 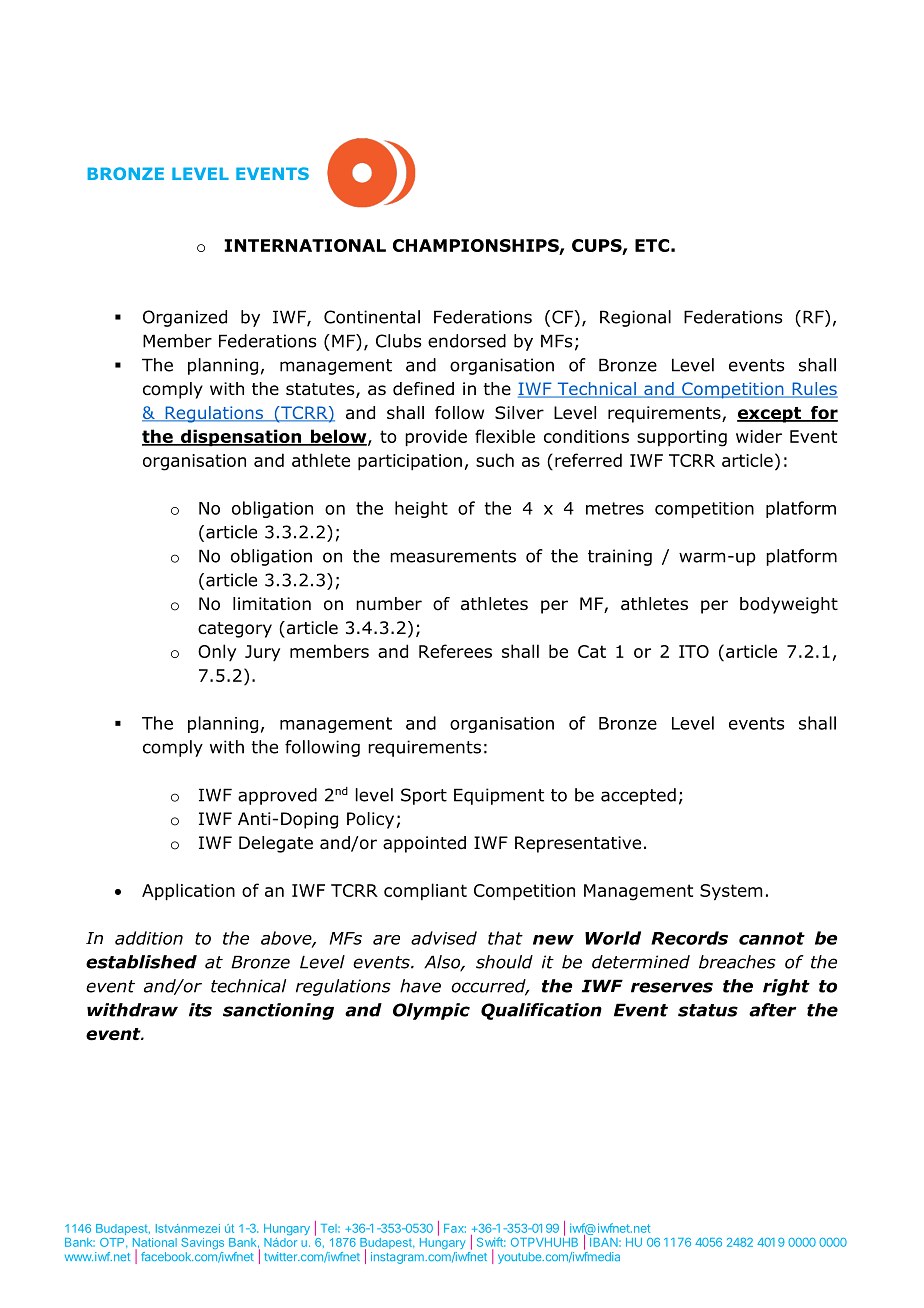 What do you see at coordinates (272, 604) in the page?
I see `limitation` at bounding box center [272, 604].
